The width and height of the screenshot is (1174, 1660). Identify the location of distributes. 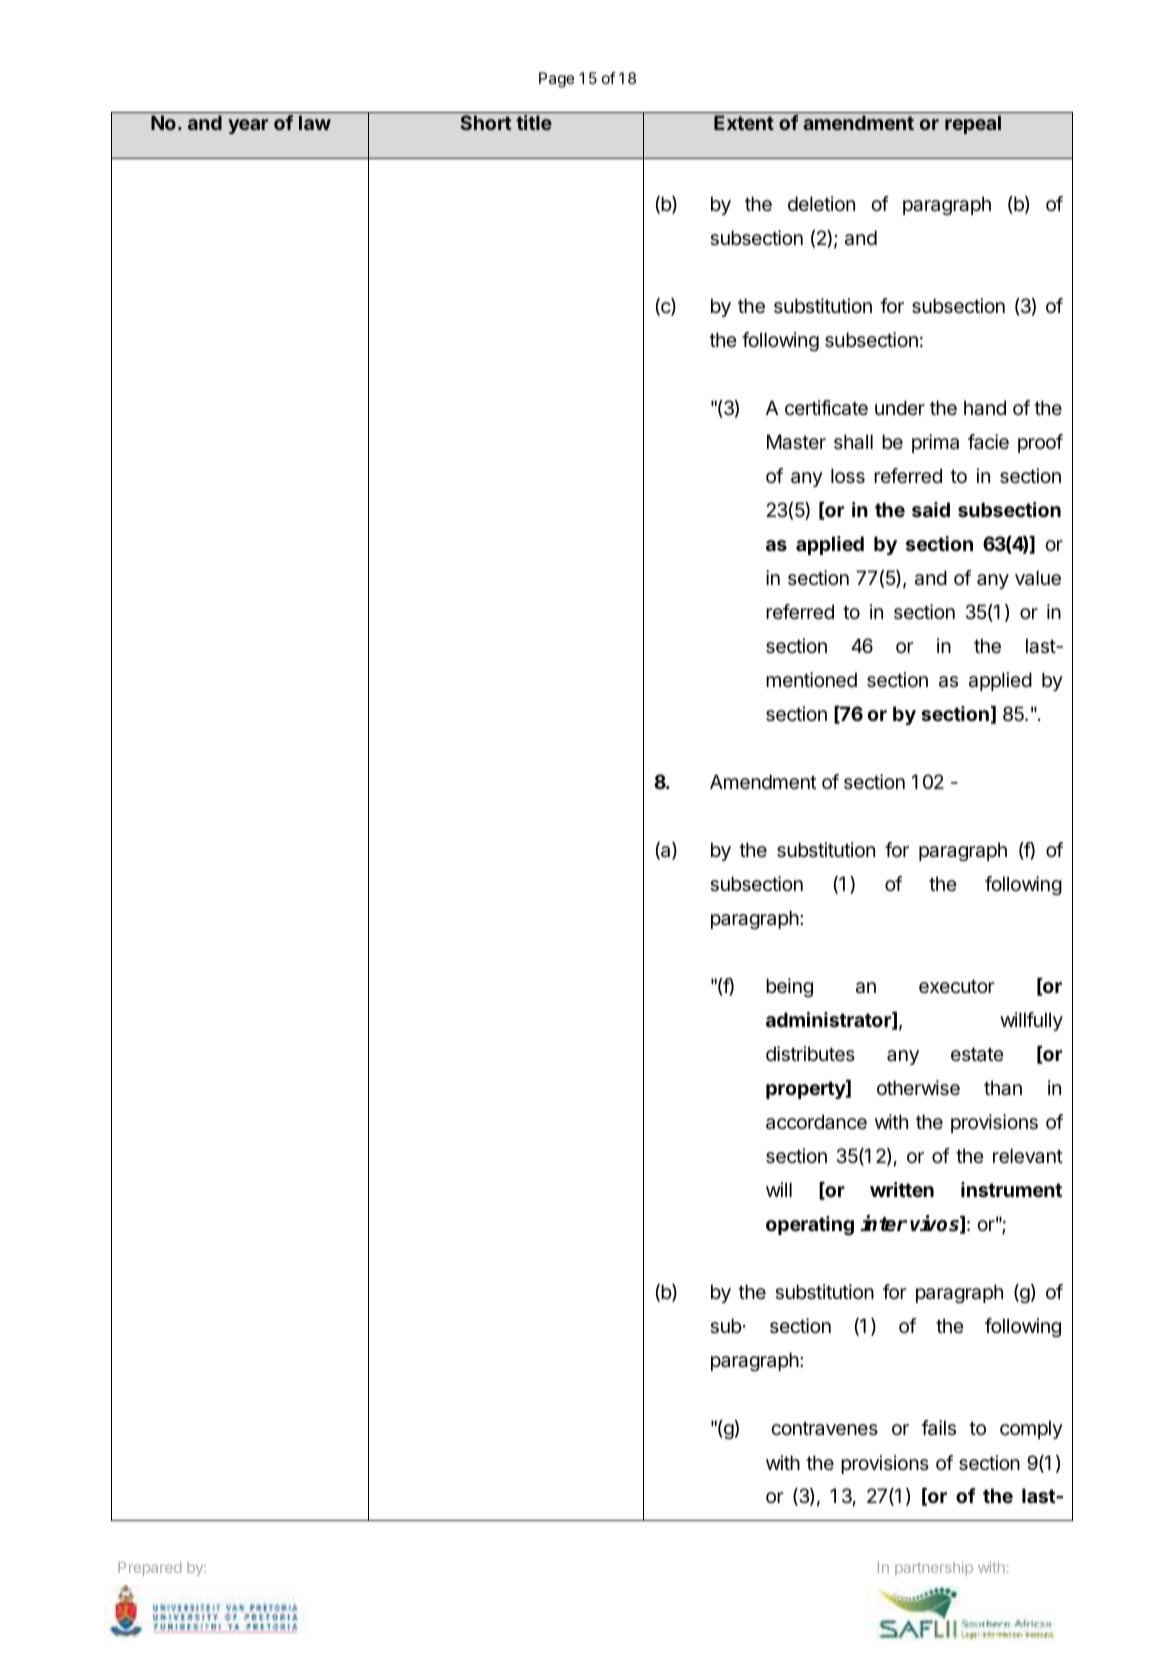
(810, 1054).
